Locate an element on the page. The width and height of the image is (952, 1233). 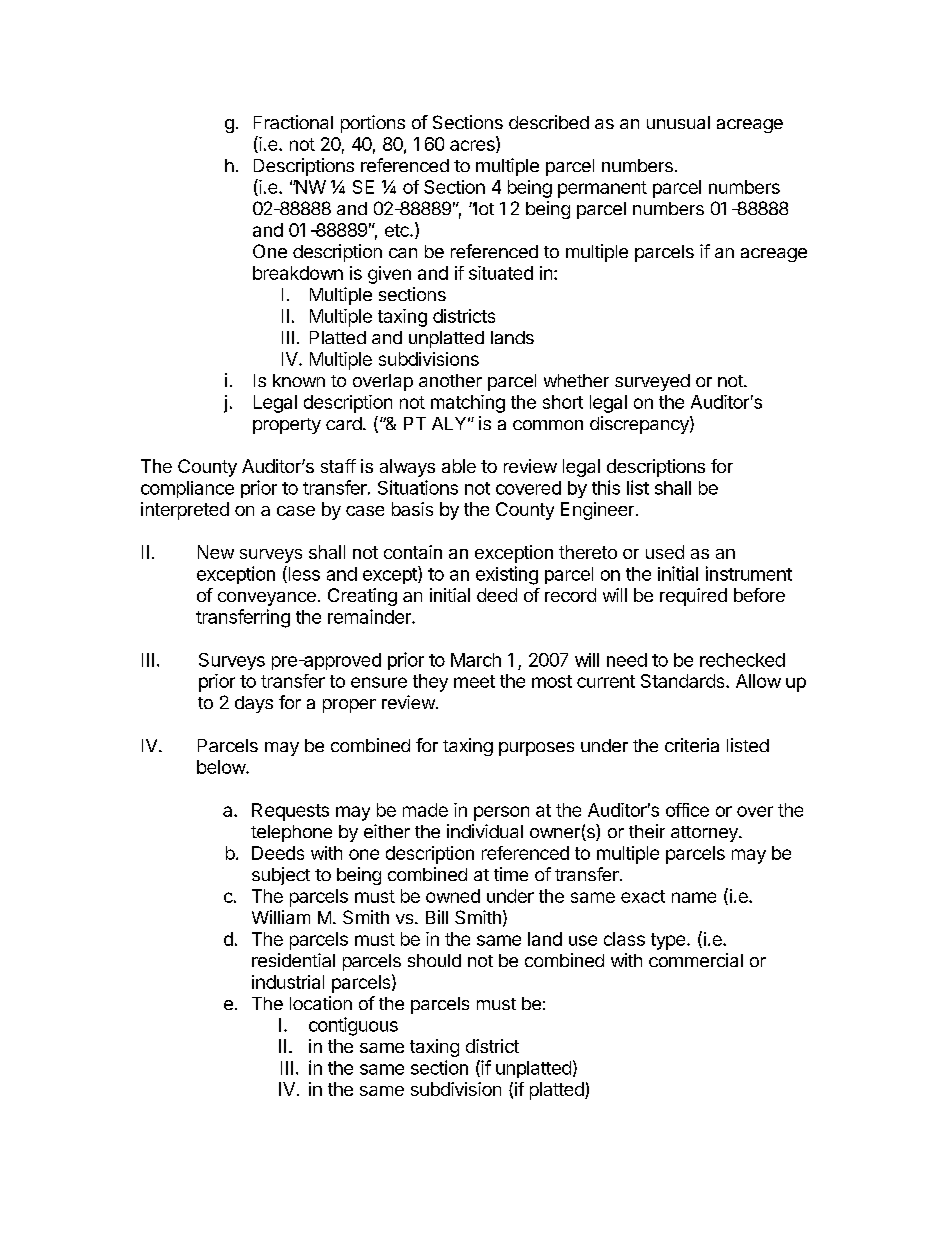
industrial is located at coordinates (288, 982).
